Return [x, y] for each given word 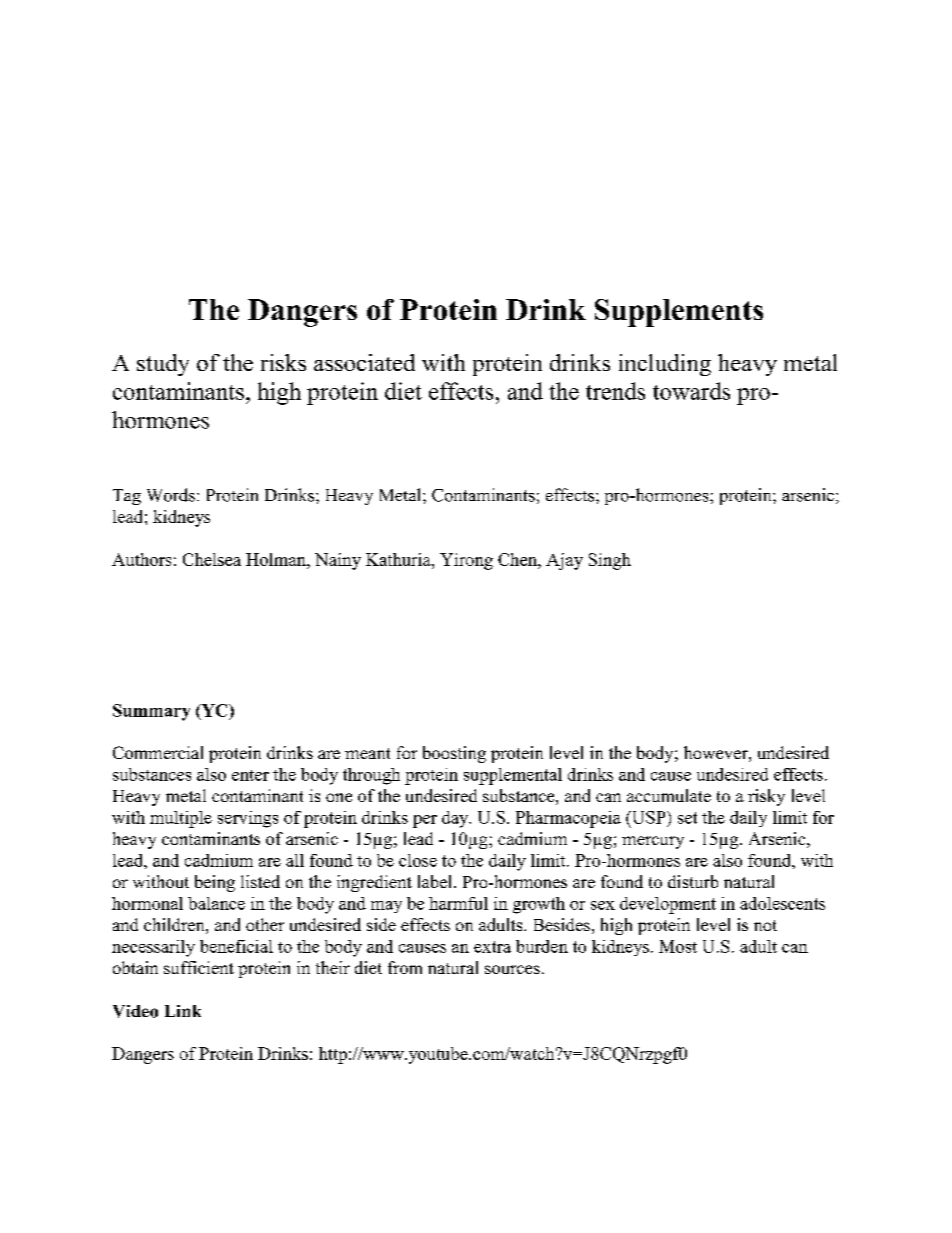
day [456, 819]
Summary [151, 712]
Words [171, 495]
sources [512, 969]
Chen [518, 559]
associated [364, 362]
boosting [454, 754]
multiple [181, 819]
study [163, 365]
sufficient [199, 967]
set [687, 818]
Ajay [564, 561]
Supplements [679, 313]
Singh [610, 561]
